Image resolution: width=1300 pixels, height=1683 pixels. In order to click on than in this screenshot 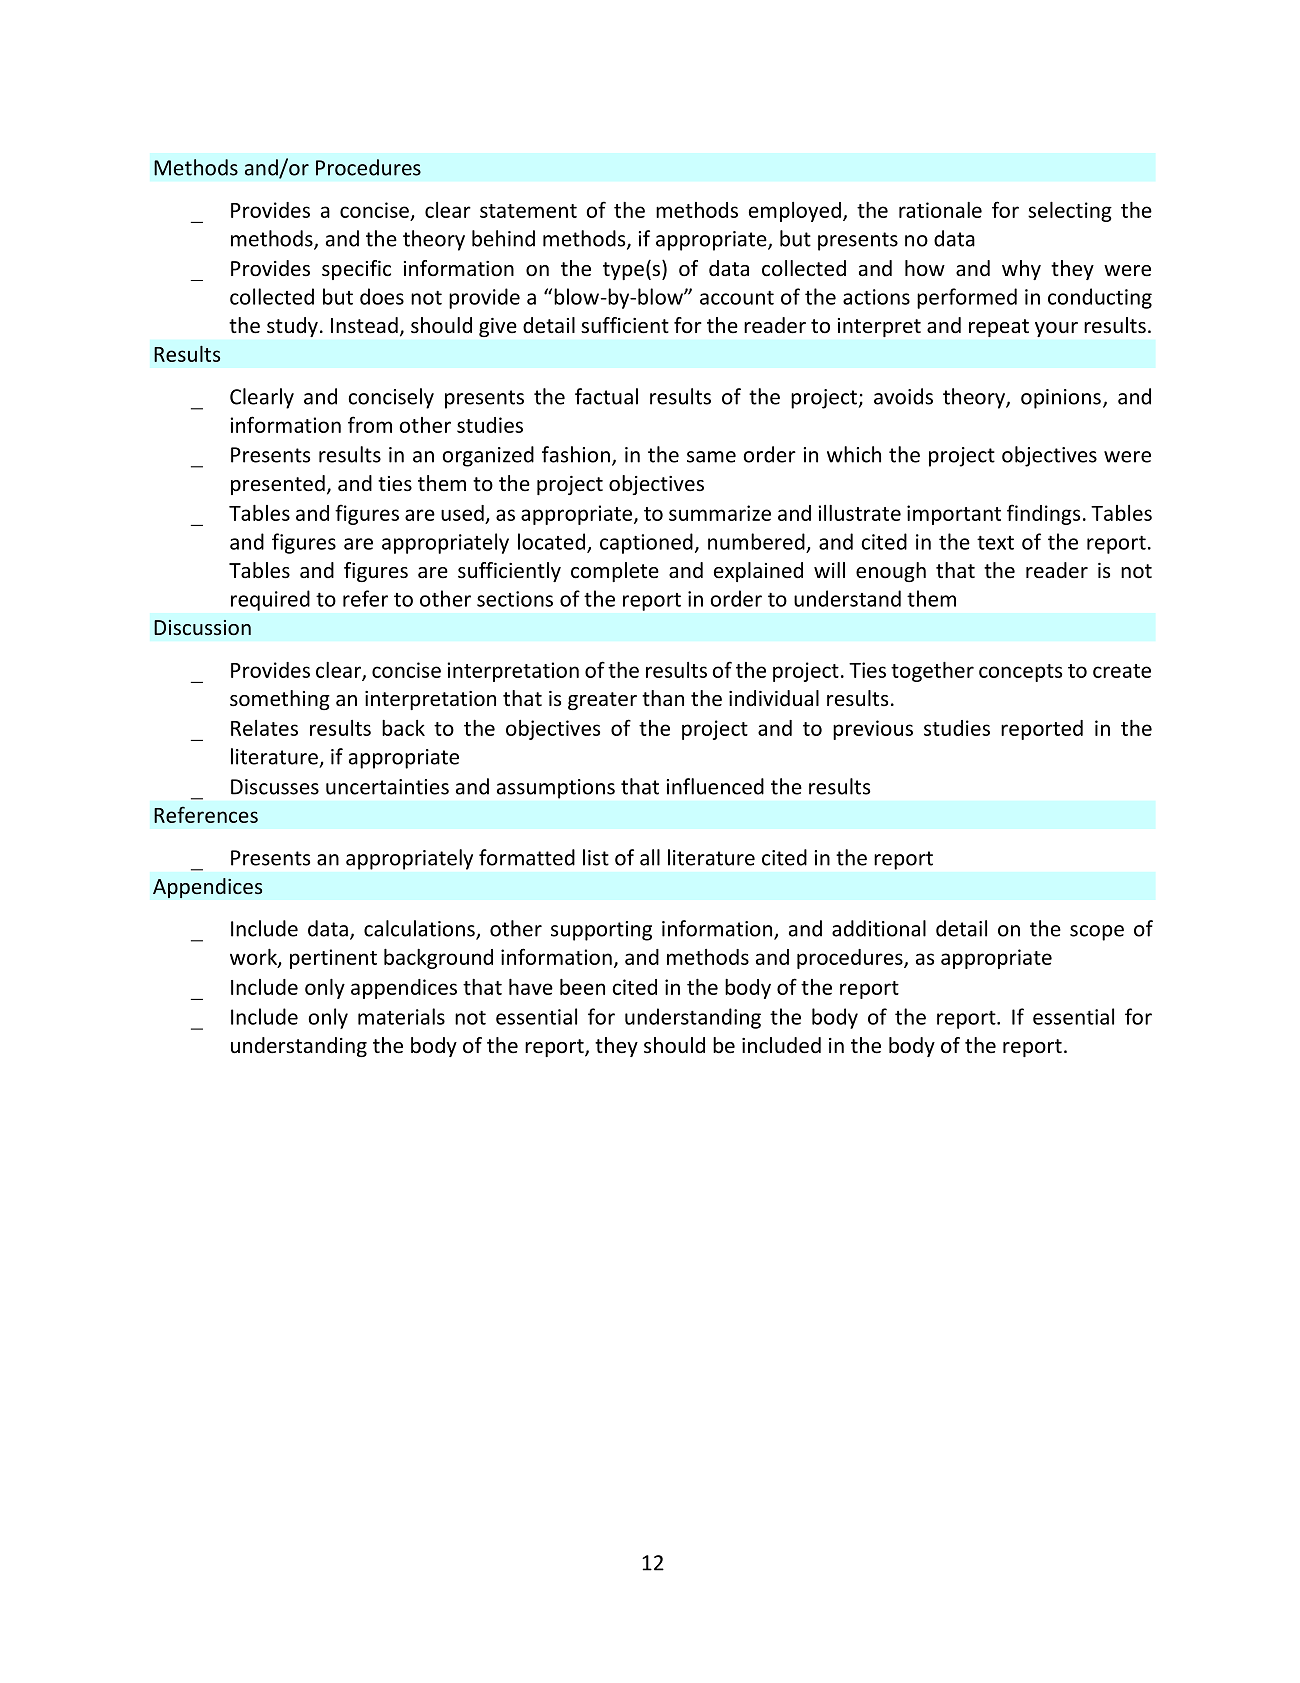, I will do `click(663, 698)`.
